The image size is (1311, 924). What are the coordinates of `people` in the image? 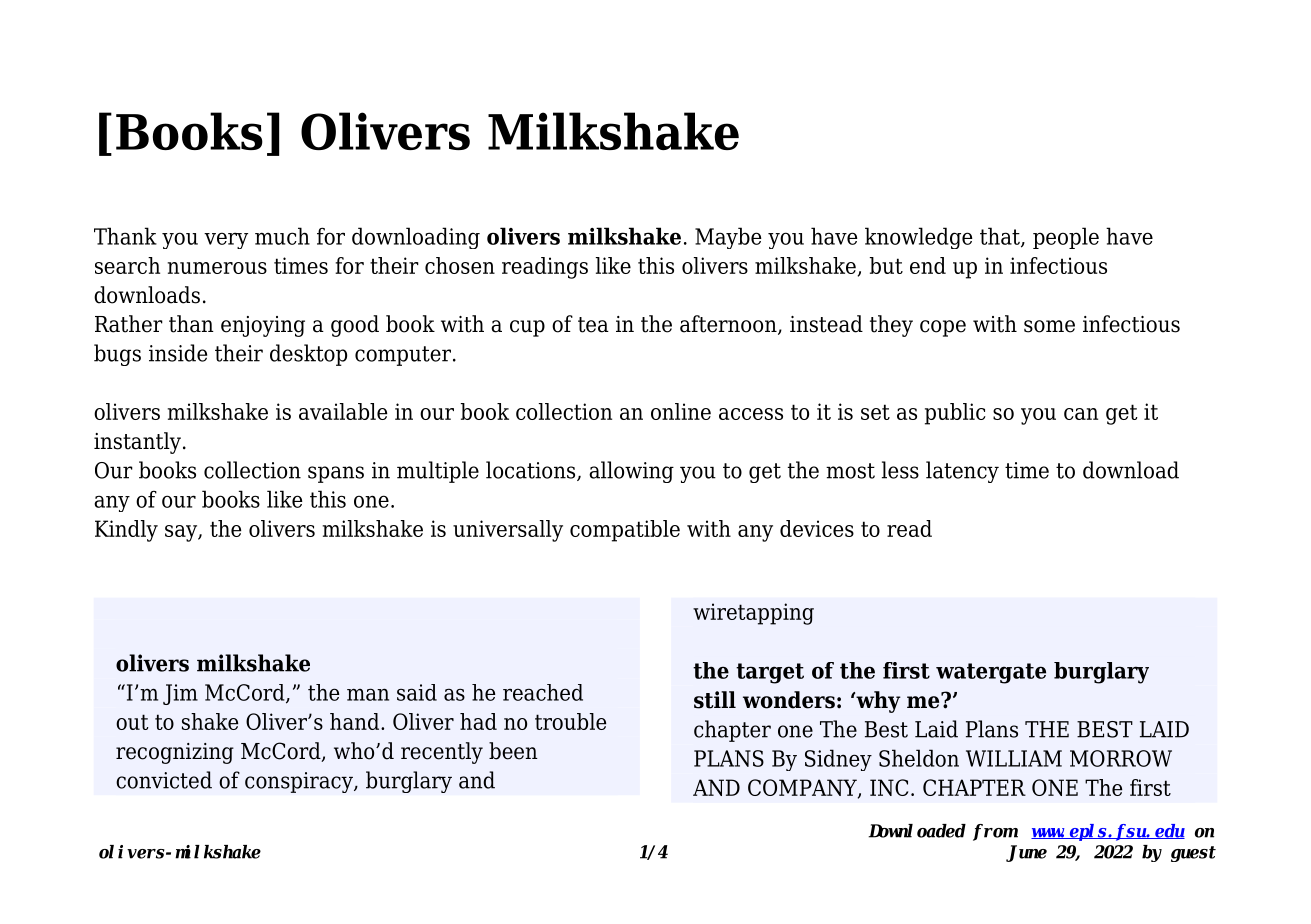 It's located at (1066, 238).
